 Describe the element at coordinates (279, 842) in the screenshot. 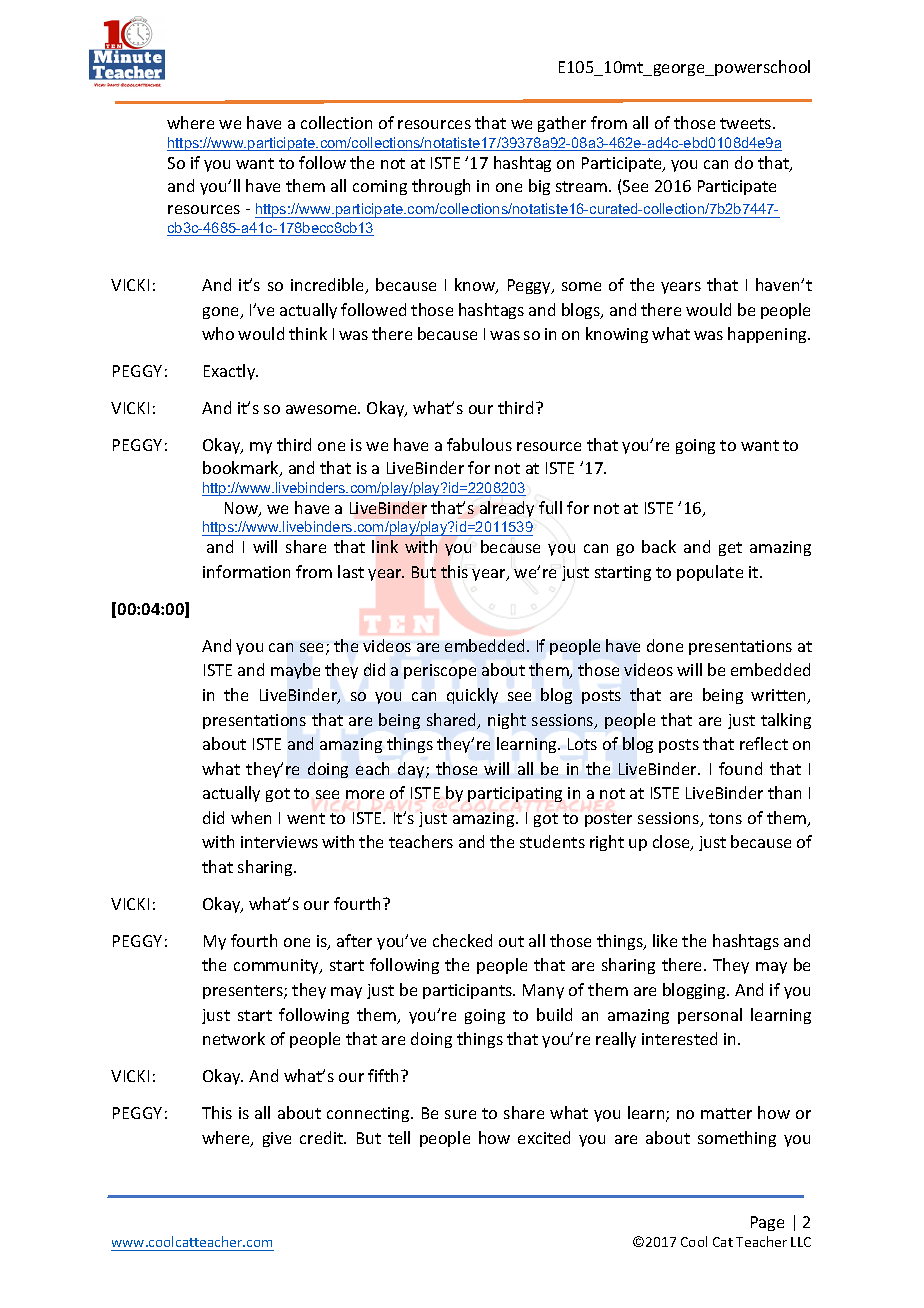

I see `interviews` at that location.
